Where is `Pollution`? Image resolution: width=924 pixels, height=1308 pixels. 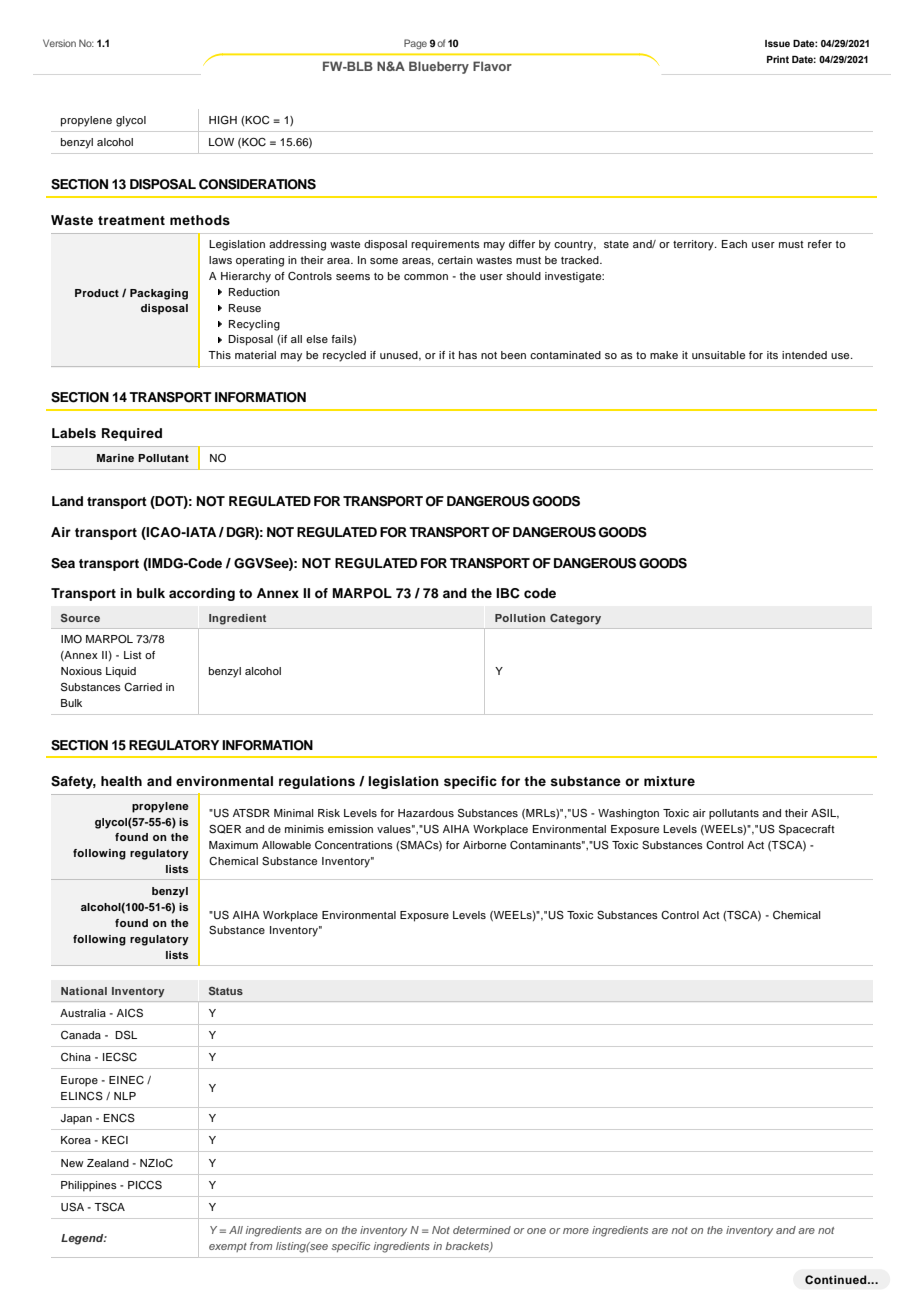
Pollution is located at coordinates (520, 618).
